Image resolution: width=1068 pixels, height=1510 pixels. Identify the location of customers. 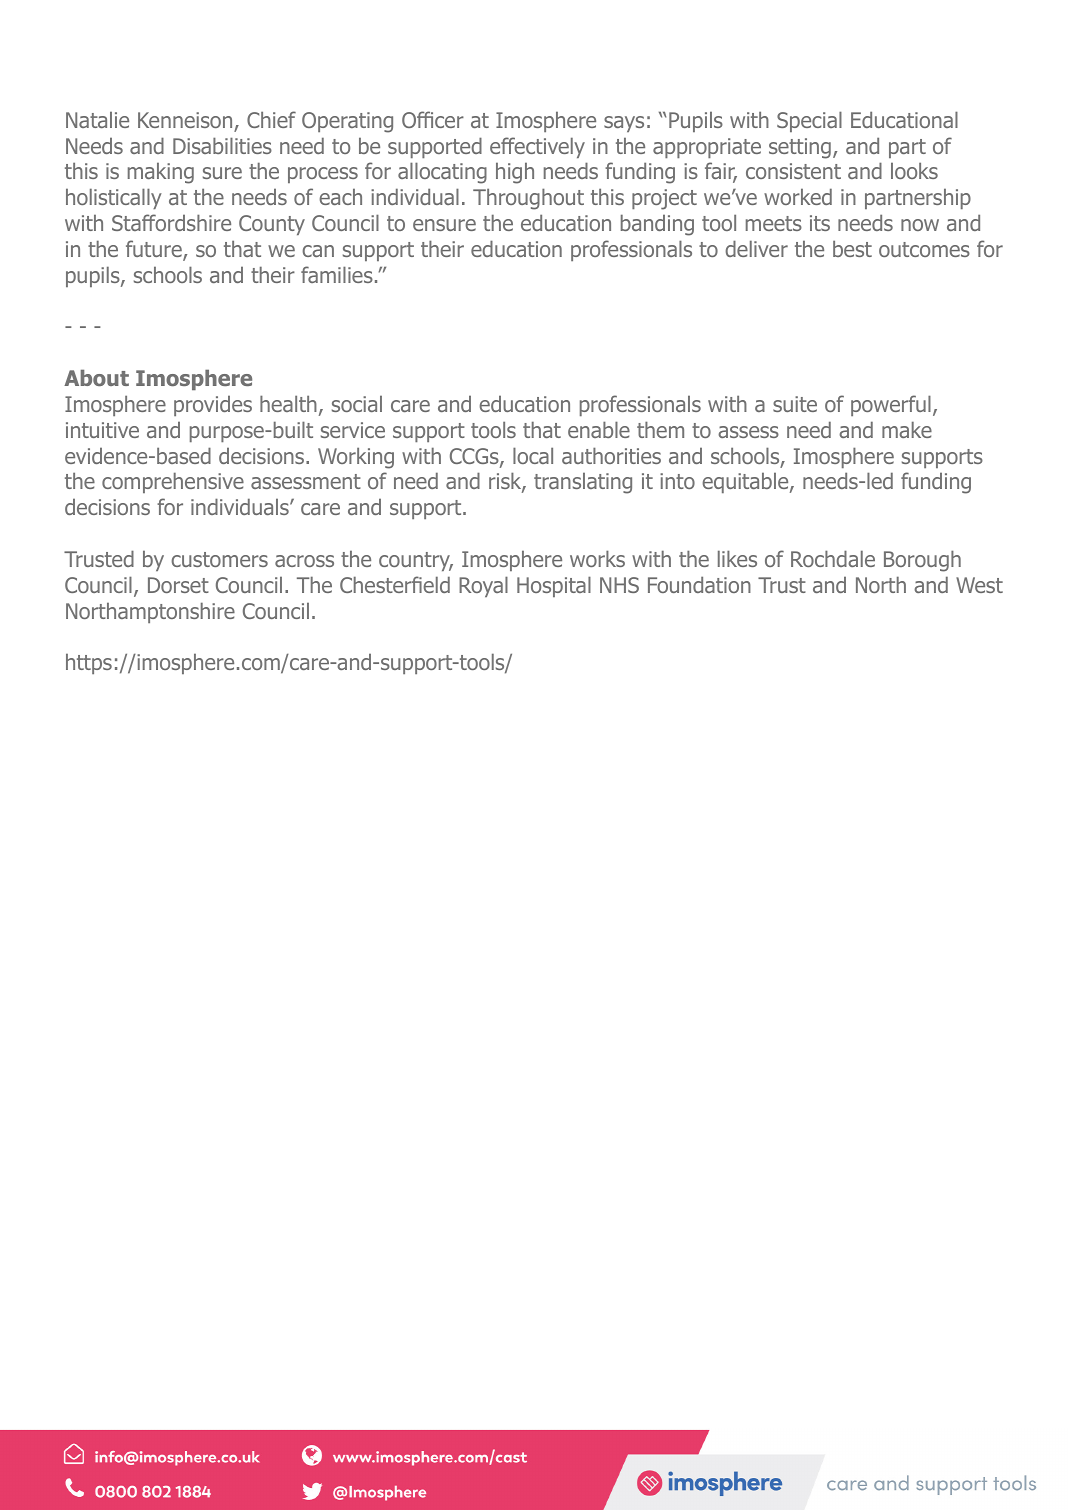
(219, 559).
